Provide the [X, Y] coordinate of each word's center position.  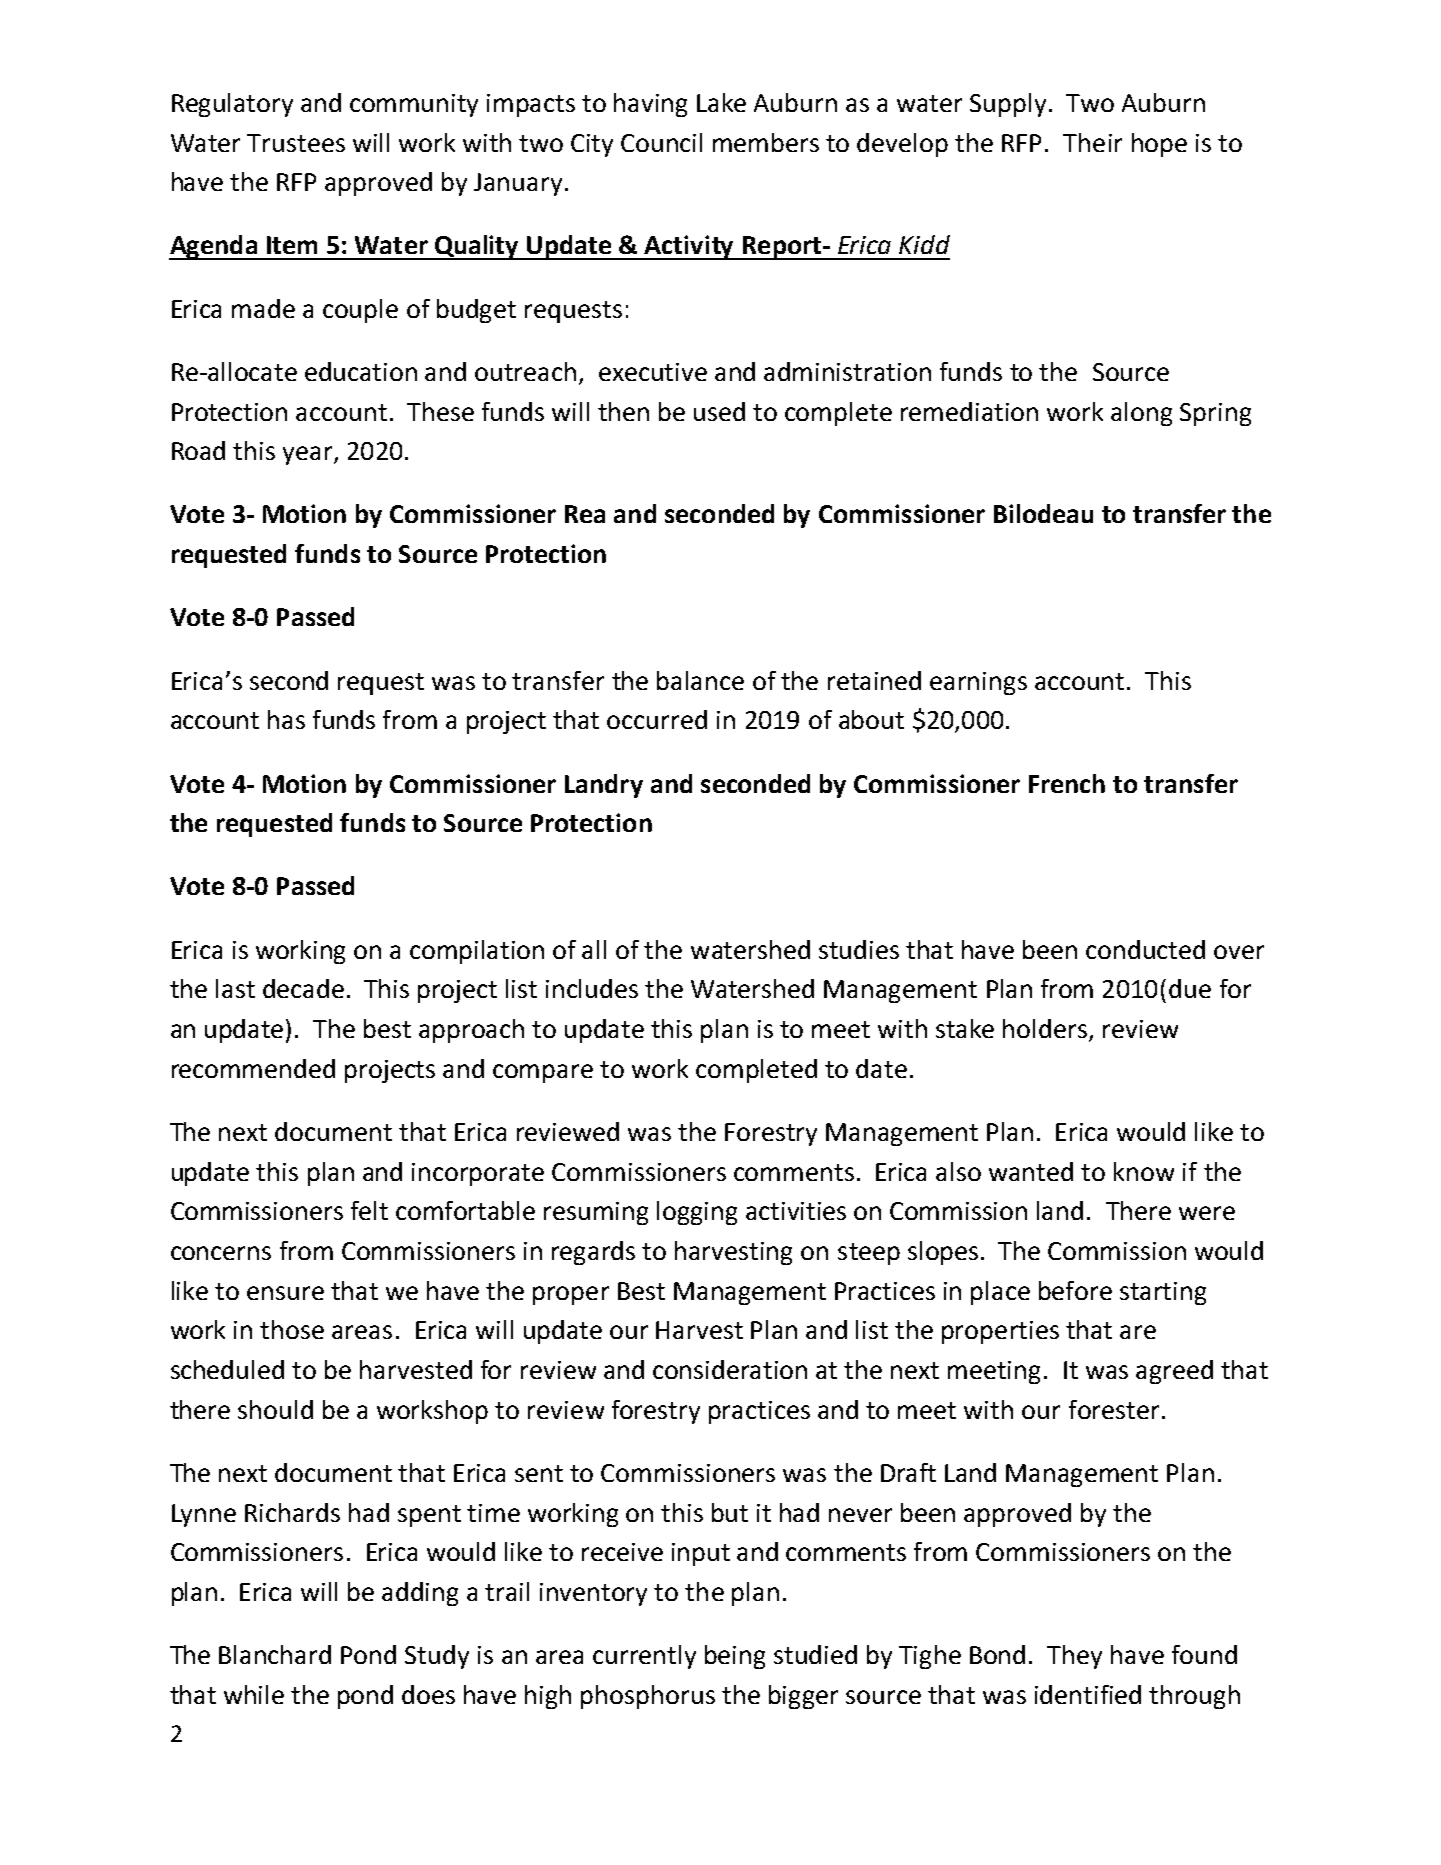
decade [303, 988]
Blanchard [275, 1654]
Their [1092, 142]
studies [859, 949]
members [766, 142]
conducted [1145, 949]
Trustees [296, 143]
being [735, 1657]
